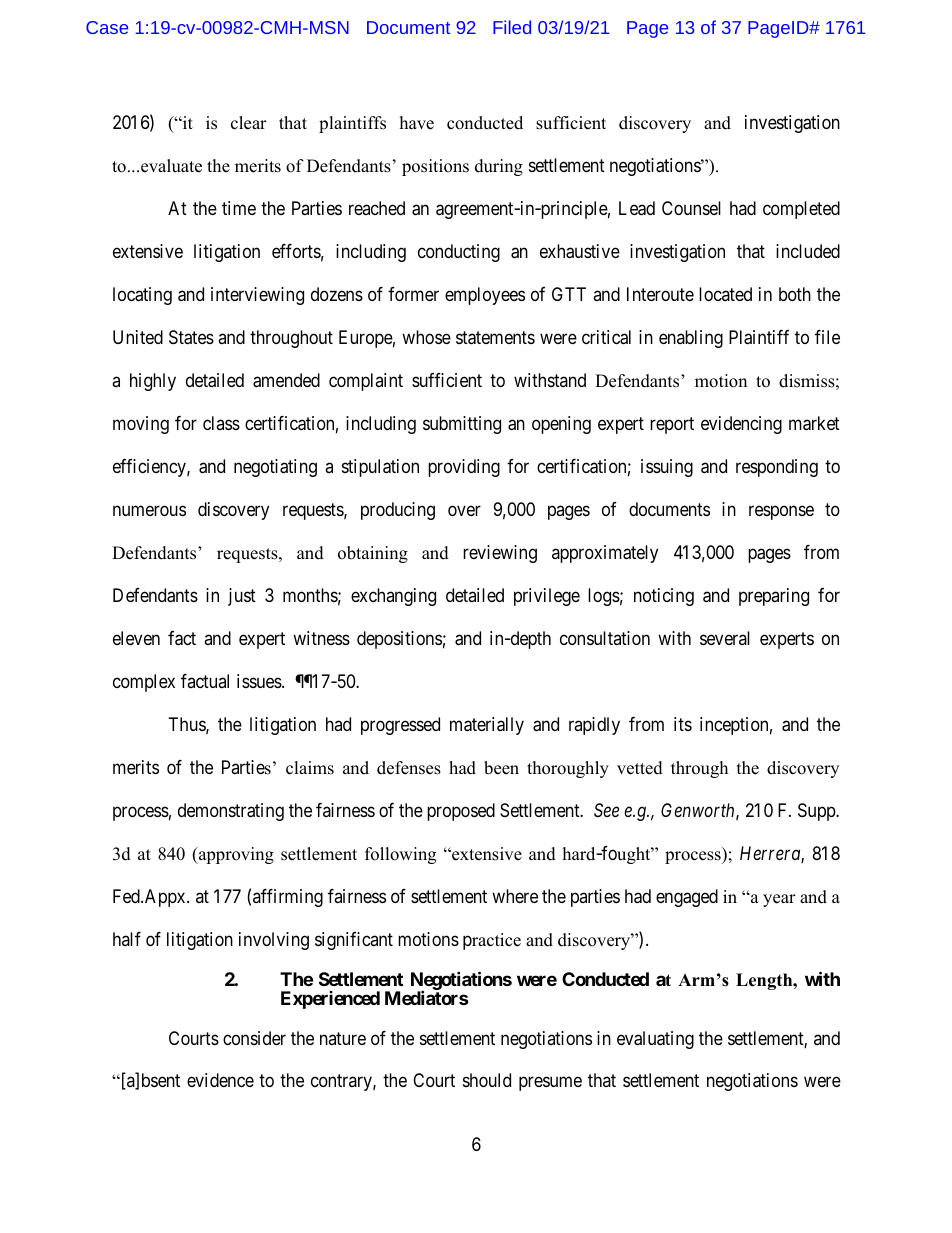 The width and height of the page is (952, 1233). I want to click on evidence, so click(220, 1080).
